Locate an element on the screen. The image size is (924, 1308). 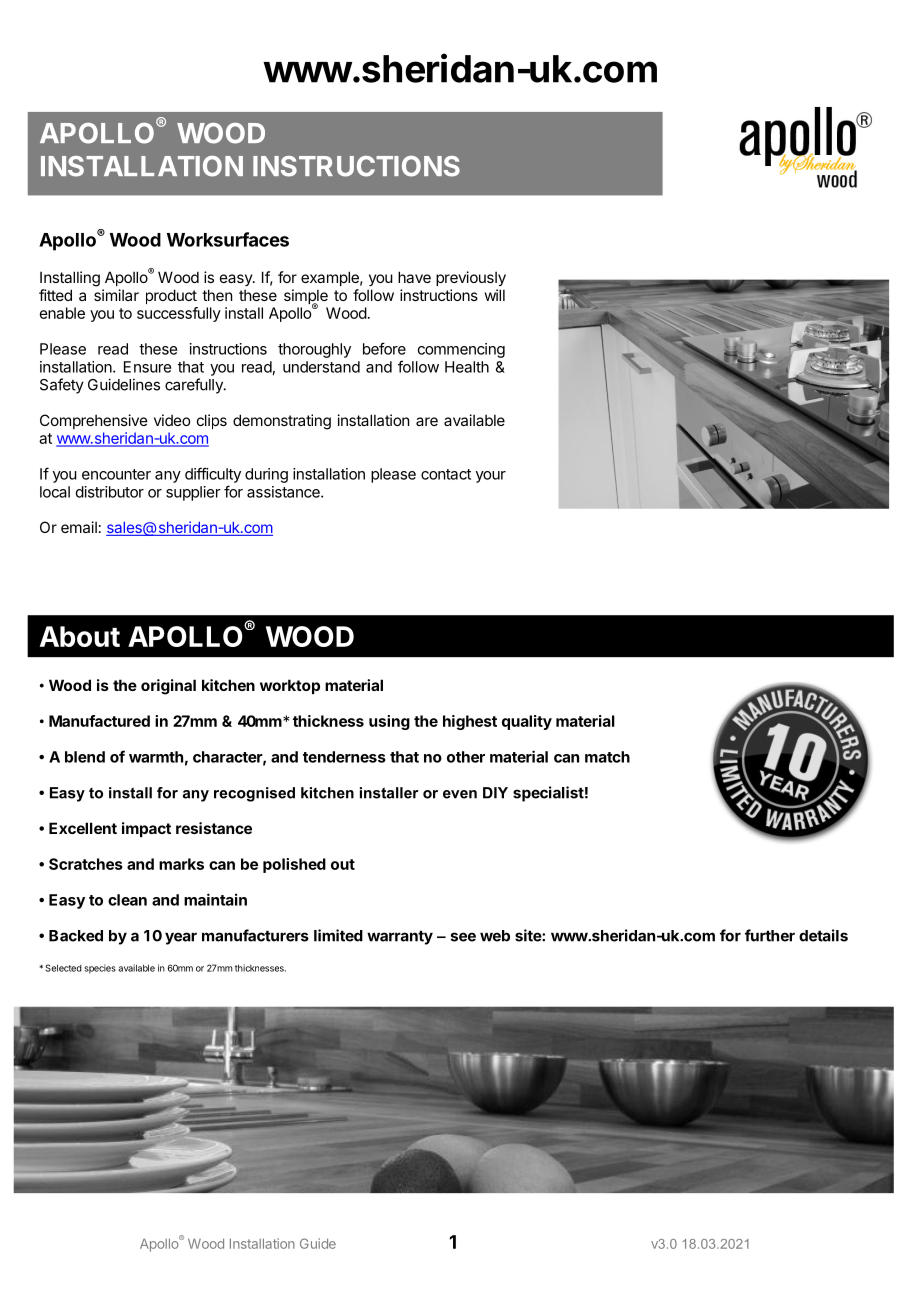
product is located at coordinates (171, 296).
